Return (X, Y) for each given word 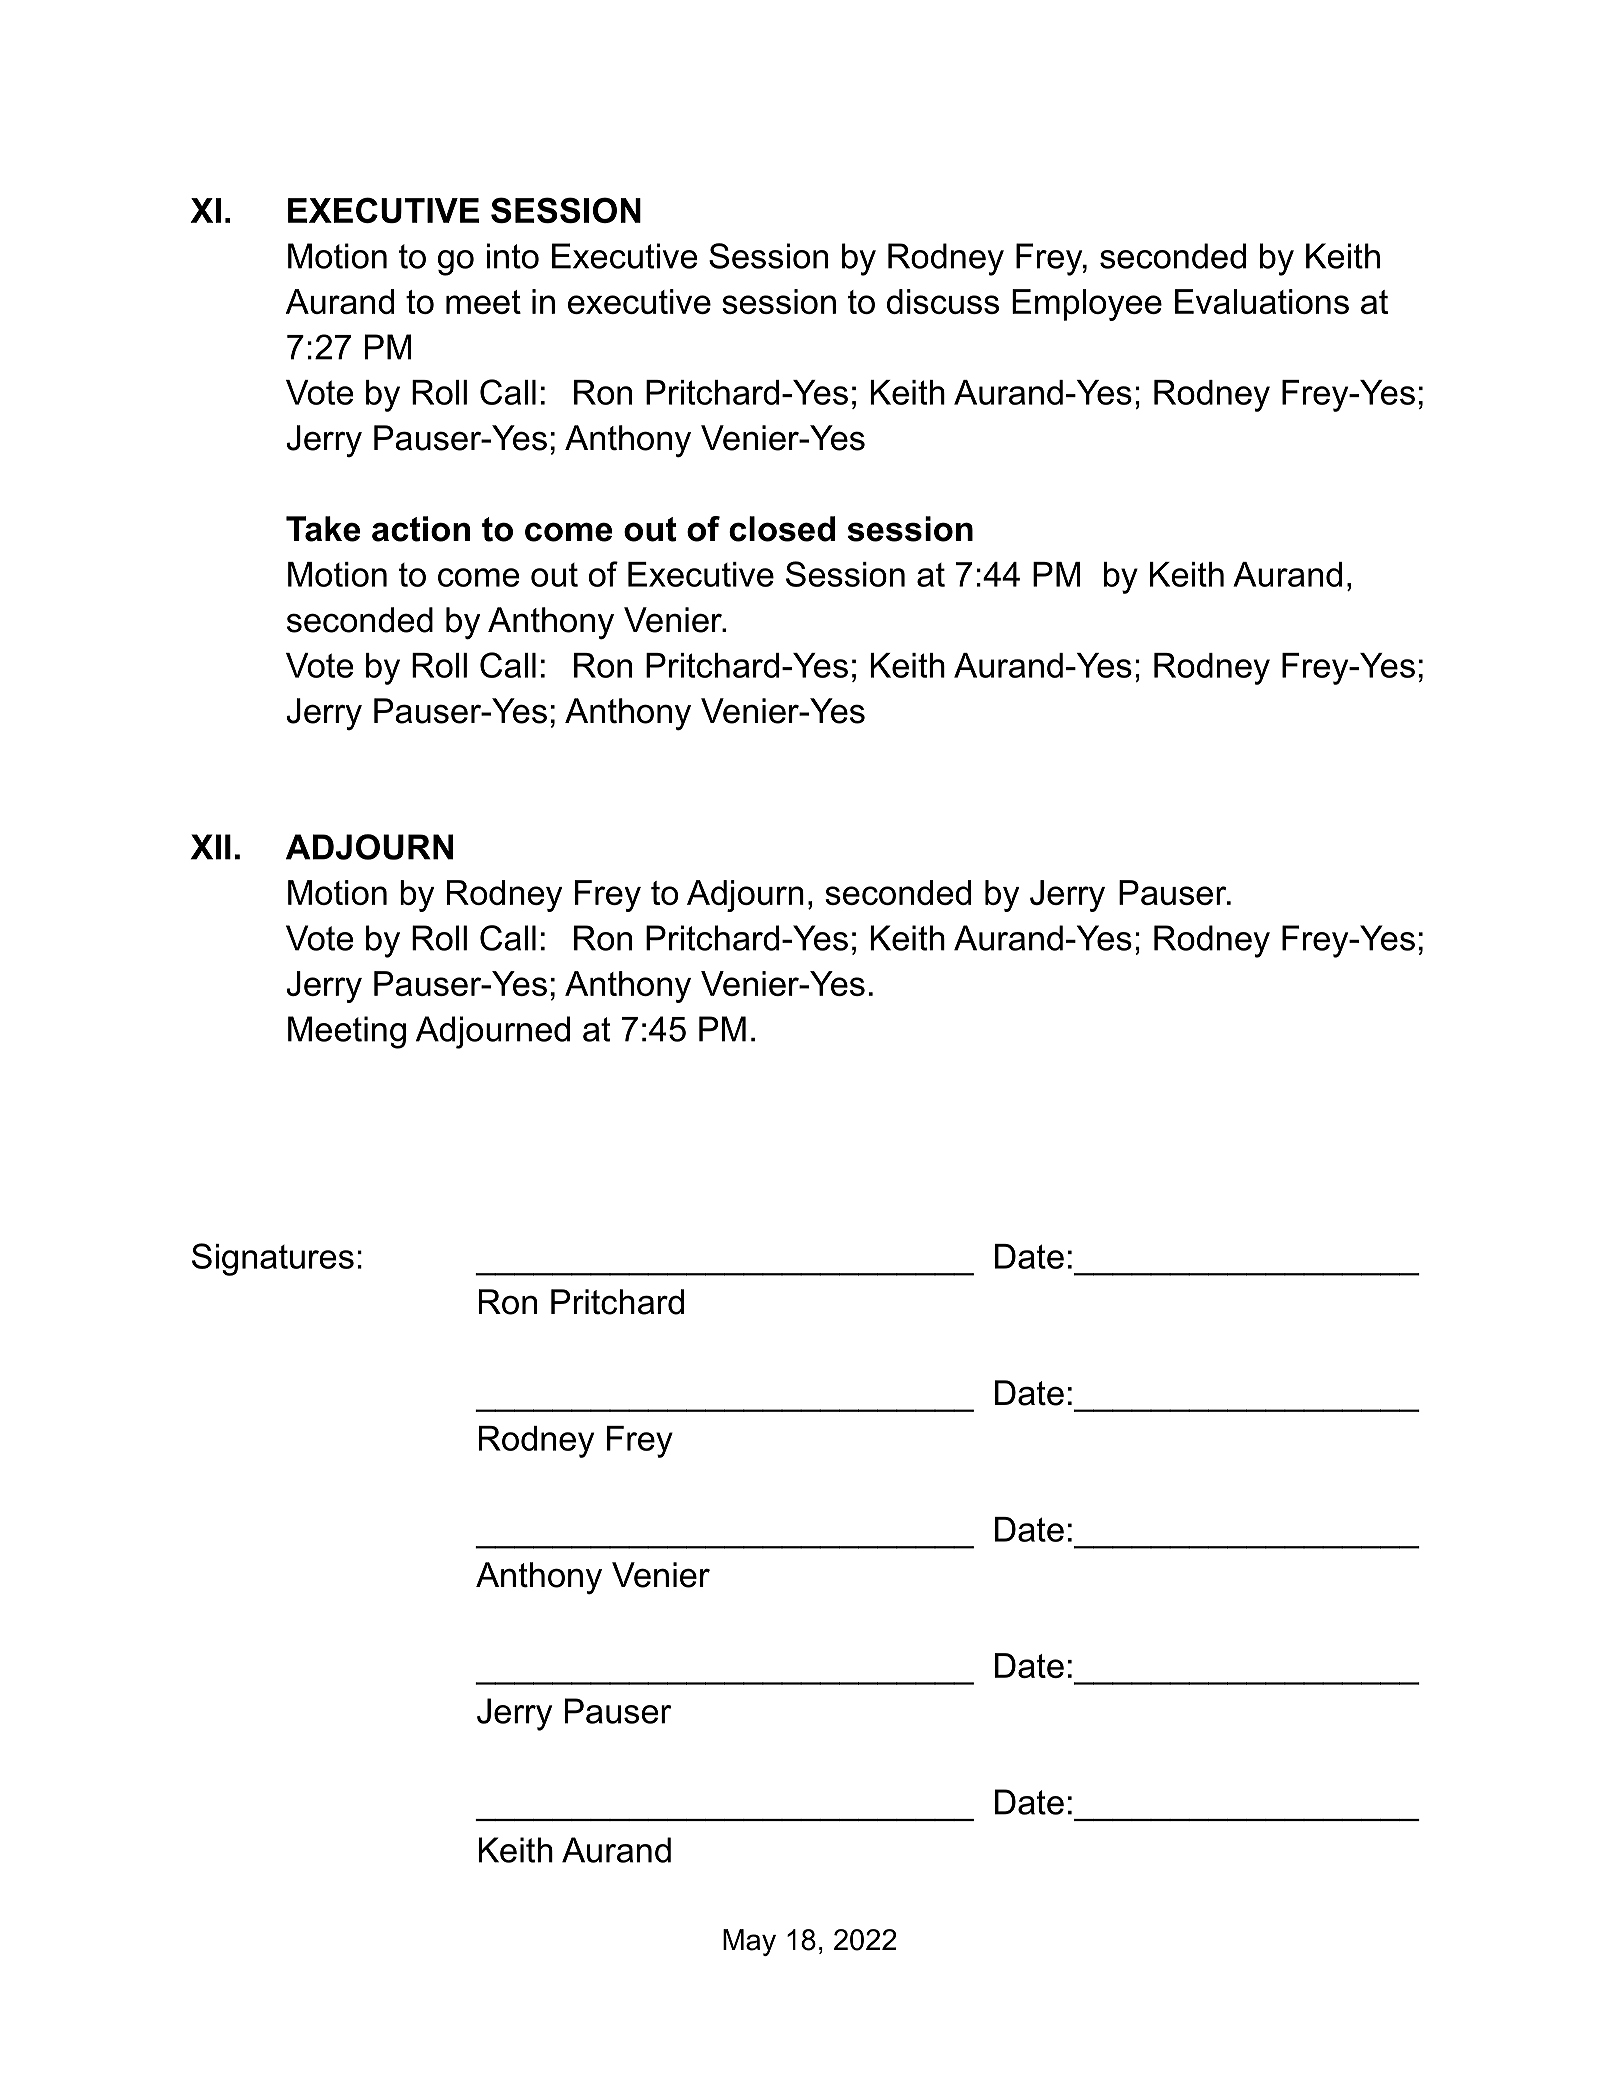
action (421, 529)
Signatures (273, 1259)
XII (211, 847)
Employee (1087, 305)
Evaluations (1262, 301)
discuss (943, 301)
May (749, 1942)
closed (782, 529)
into (512, 256)
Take (323, 529)
